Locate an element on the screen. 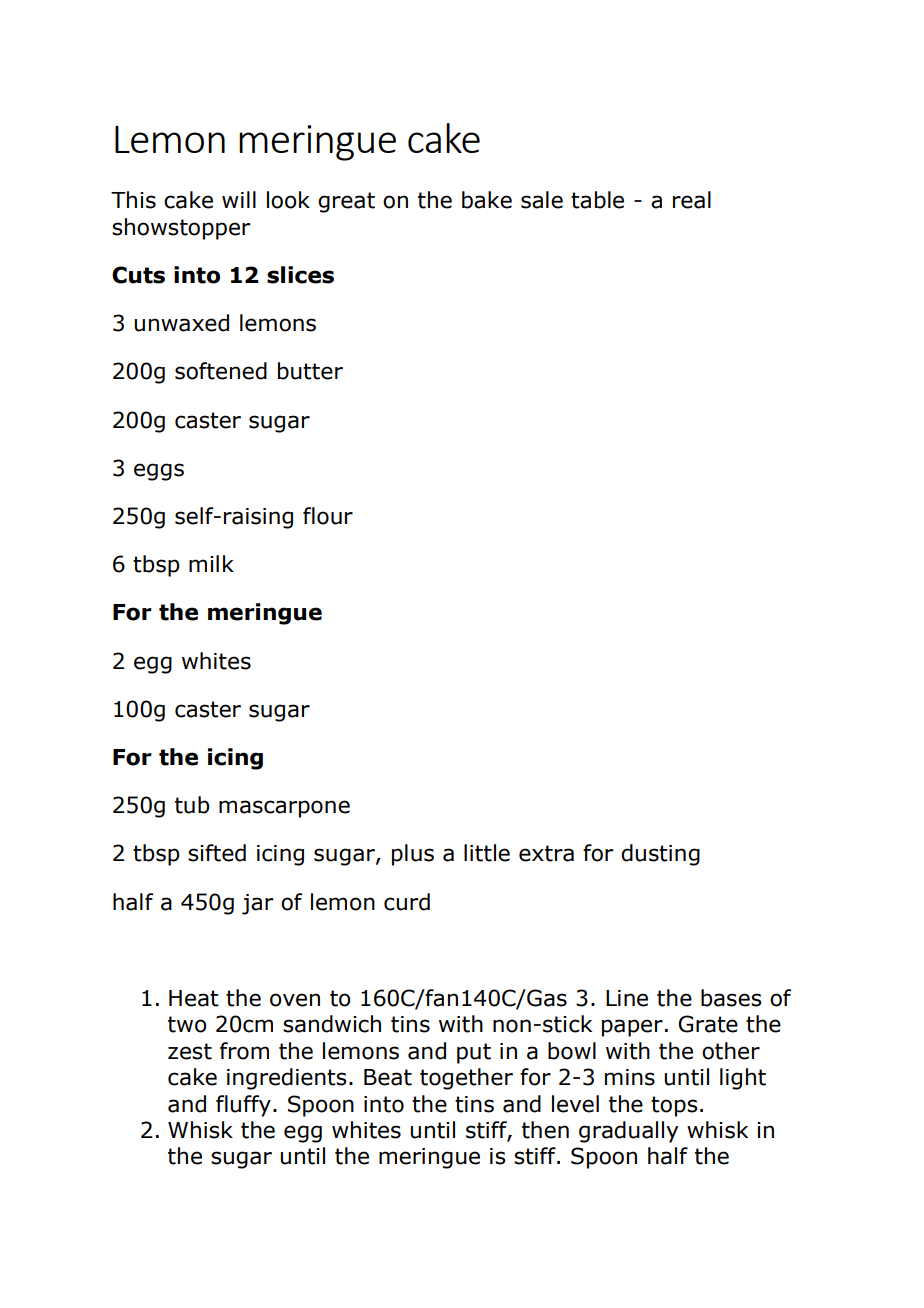 Image resolution: width=924 pixels, height=1308 pixels. flour is located at coordinates (328, 516).
